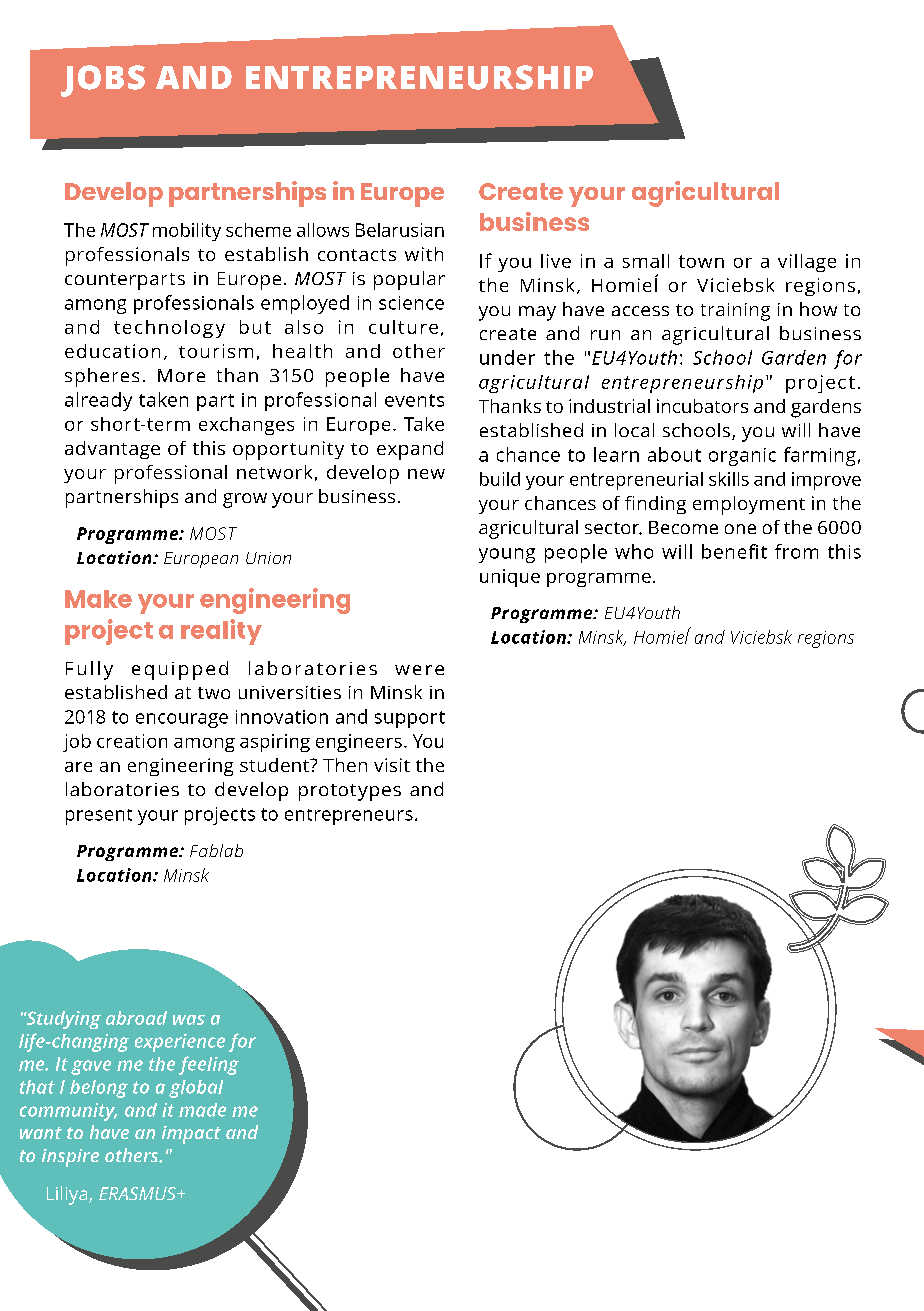 The height and width of the screenshot is (1311, 924). Describe the element at coordinates (89, 670) in the screenshot. I see `Fully` at that location.
